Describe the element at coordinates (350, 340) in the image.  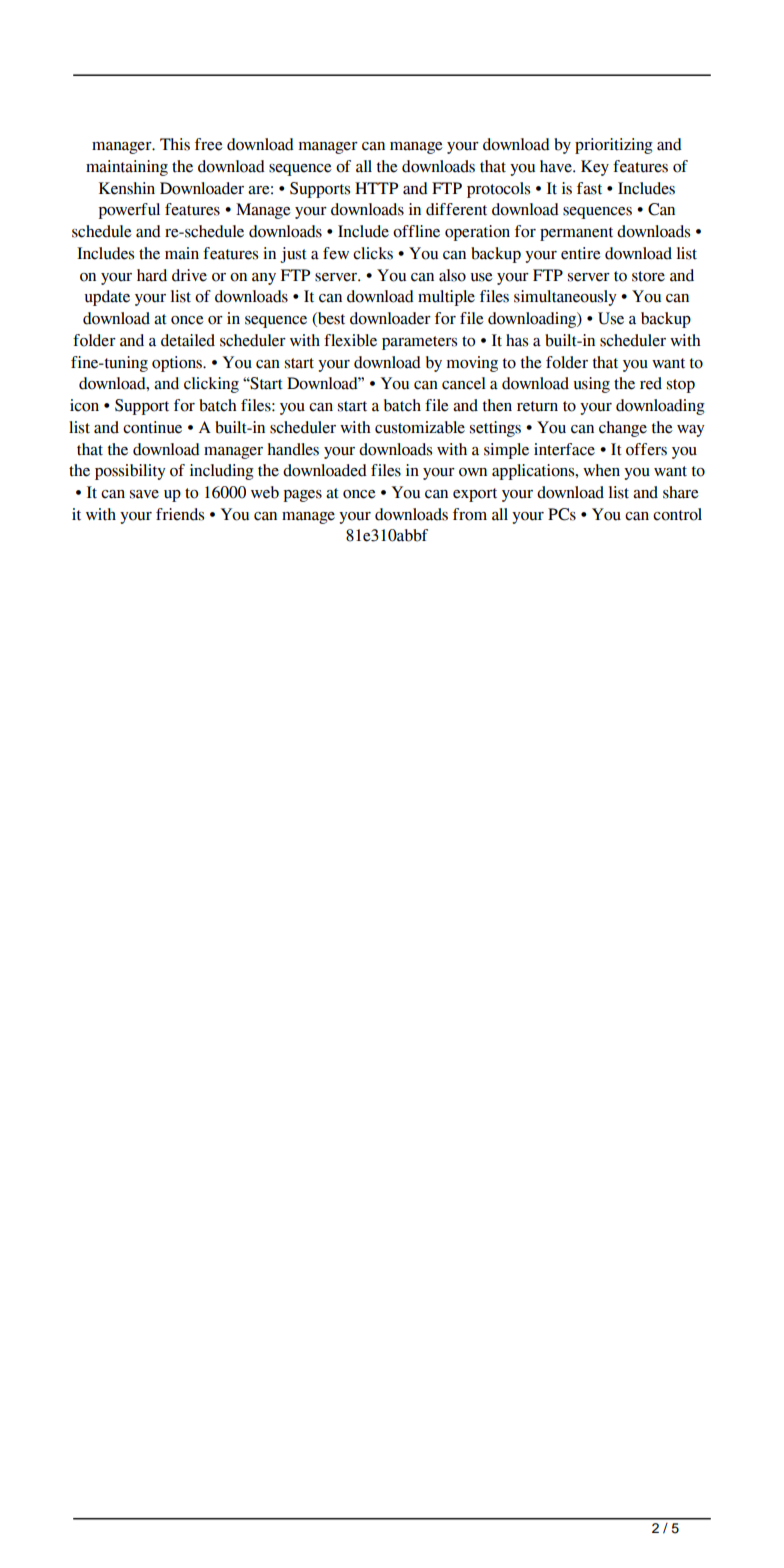
I see `flexible` at that location.
